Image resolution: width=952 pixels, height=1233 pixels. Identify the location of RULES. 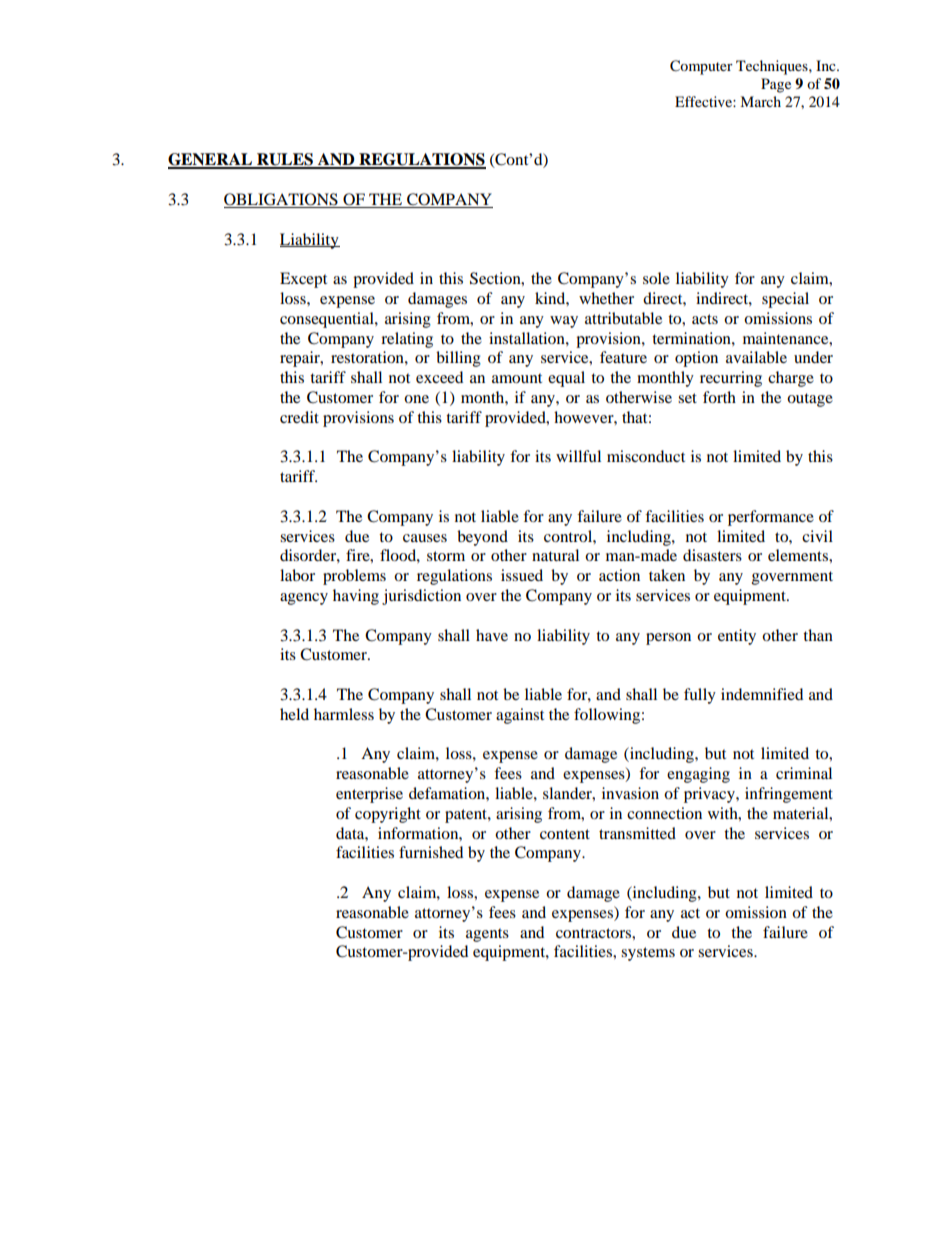
(285, 160).
